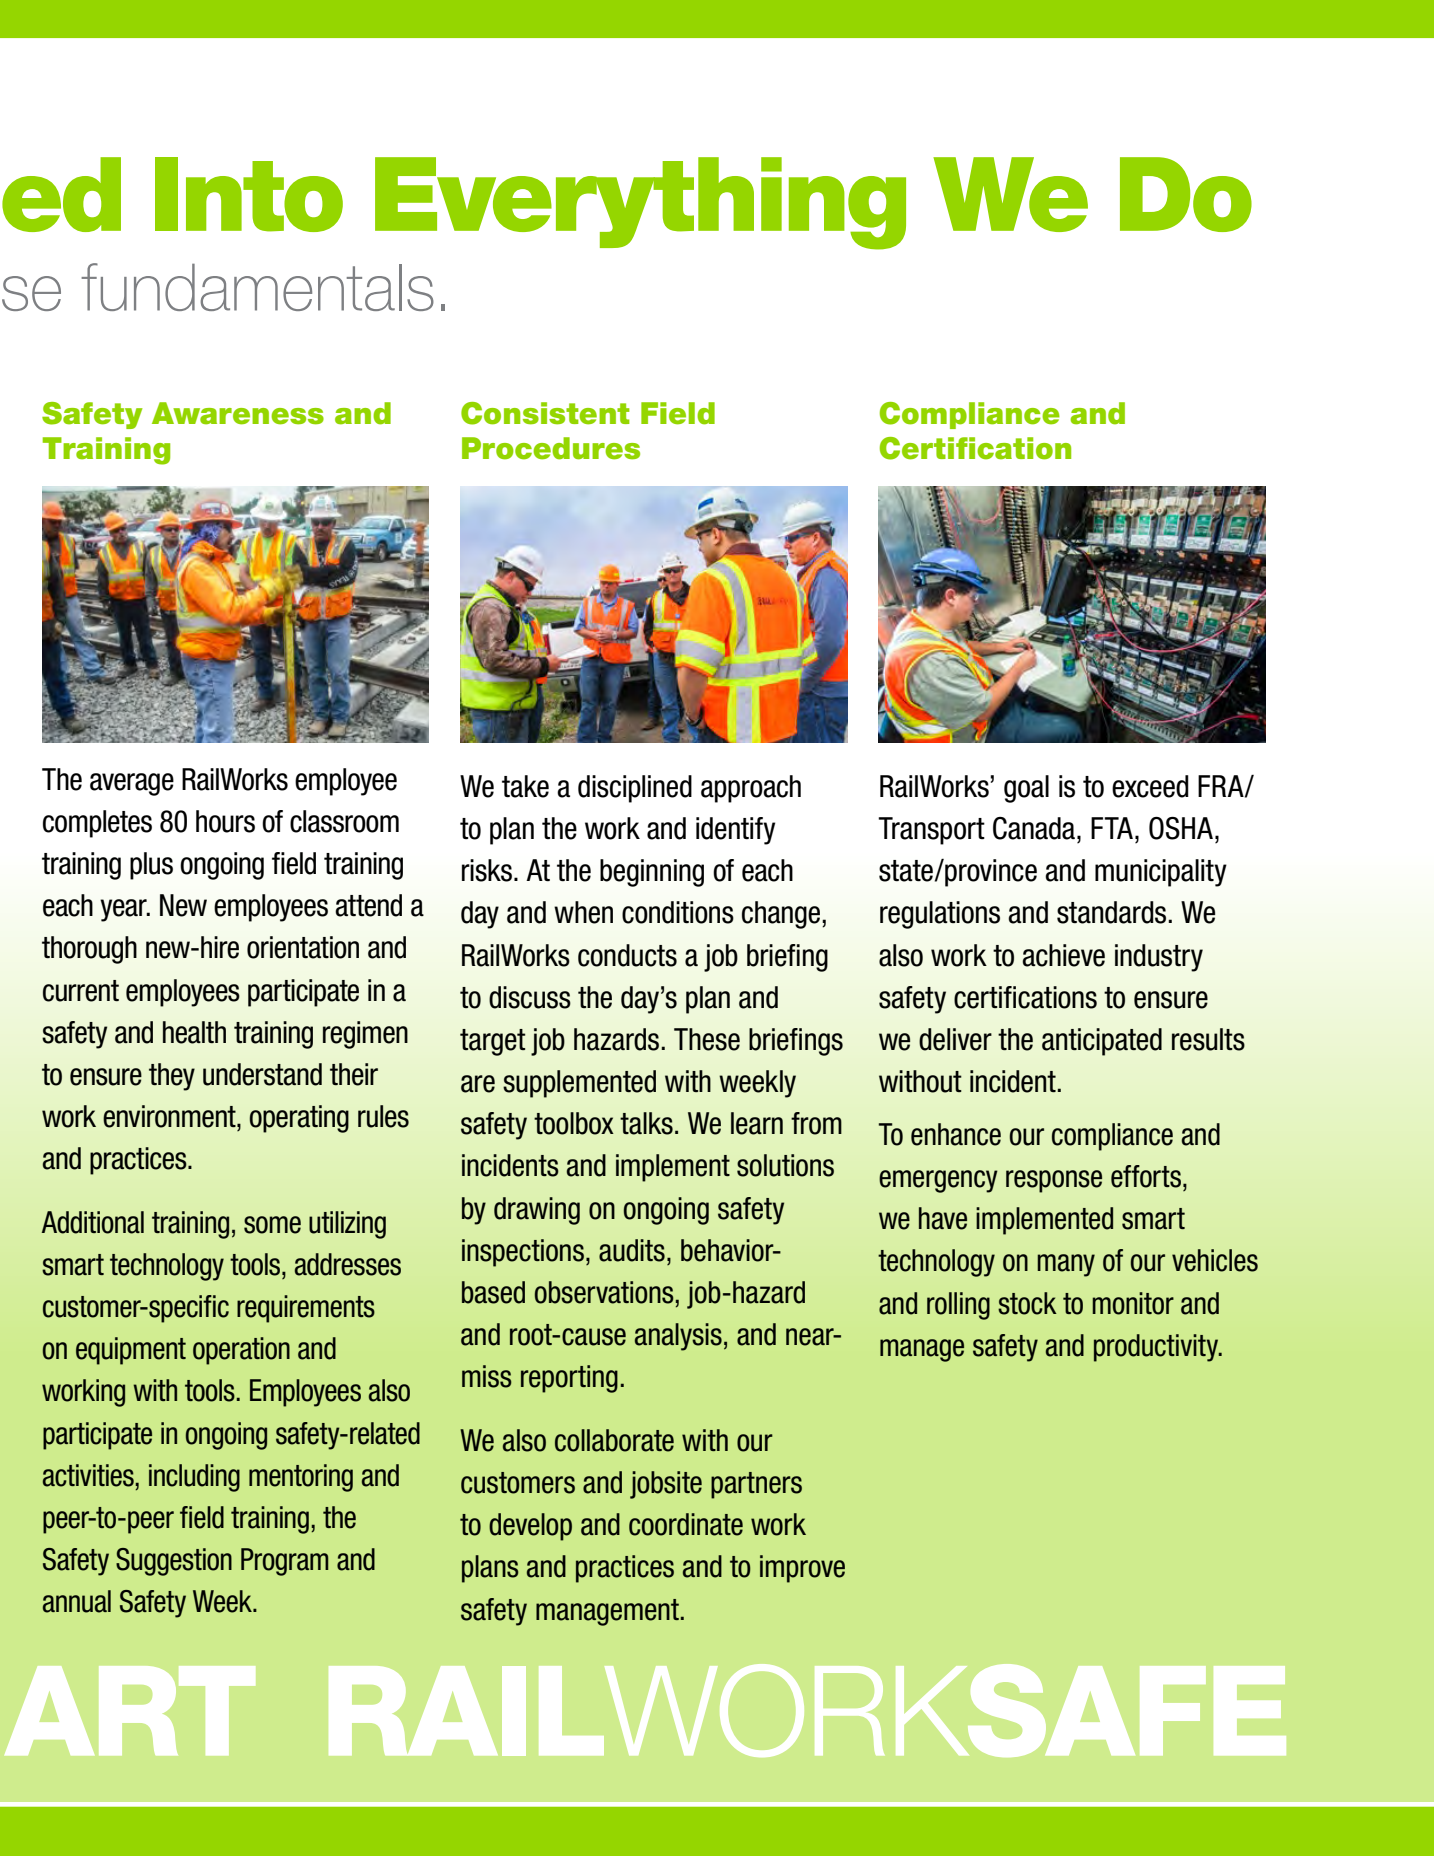 The width and height of the document is (1434, 1856). What do you see at coordinates (646, 1123) in the document?
I see `talks` at bounding box center [646, 1123].
